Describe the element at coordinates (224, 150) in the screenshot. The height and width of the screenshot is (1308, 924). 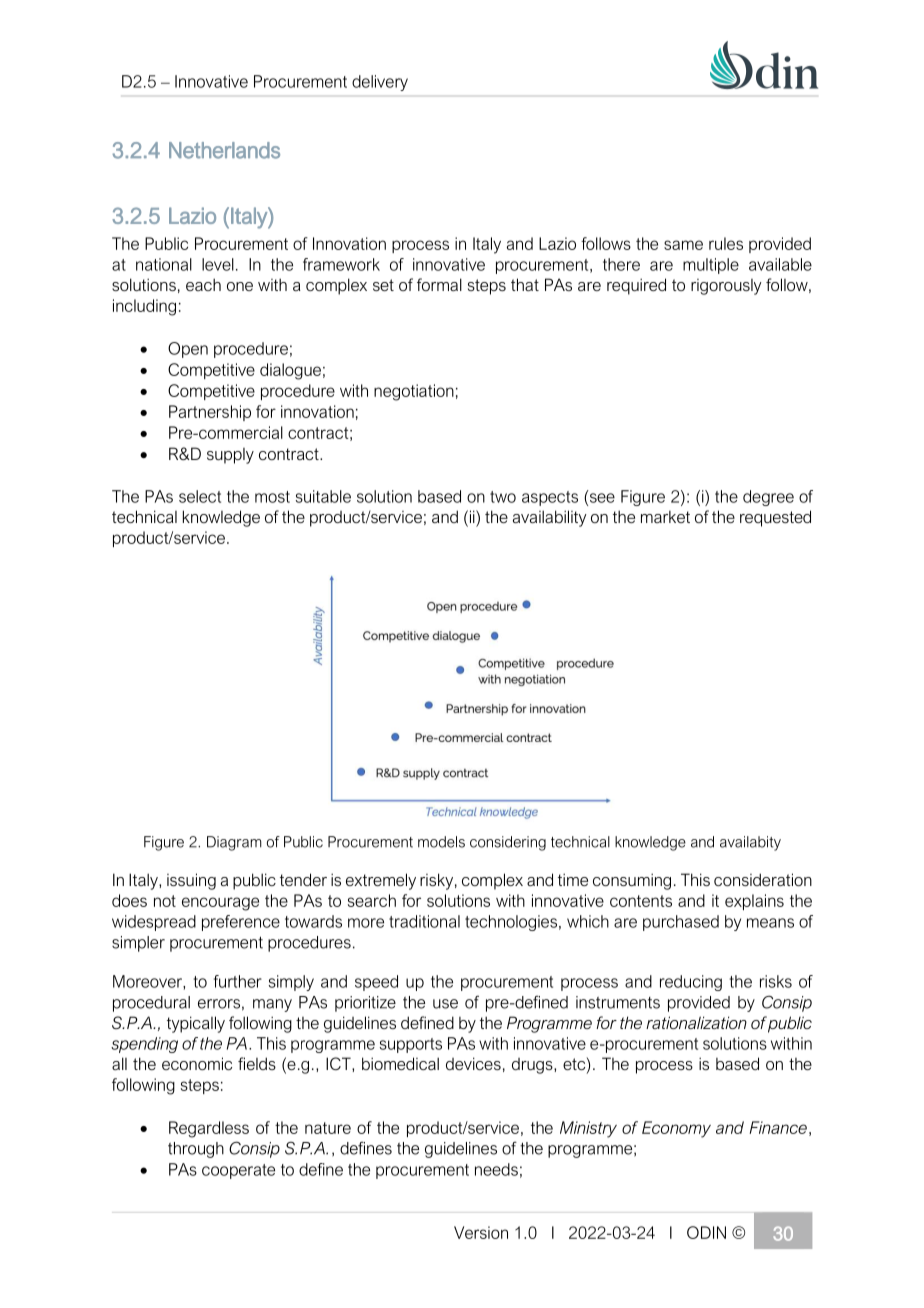
I see `Netherlands` at that location.
